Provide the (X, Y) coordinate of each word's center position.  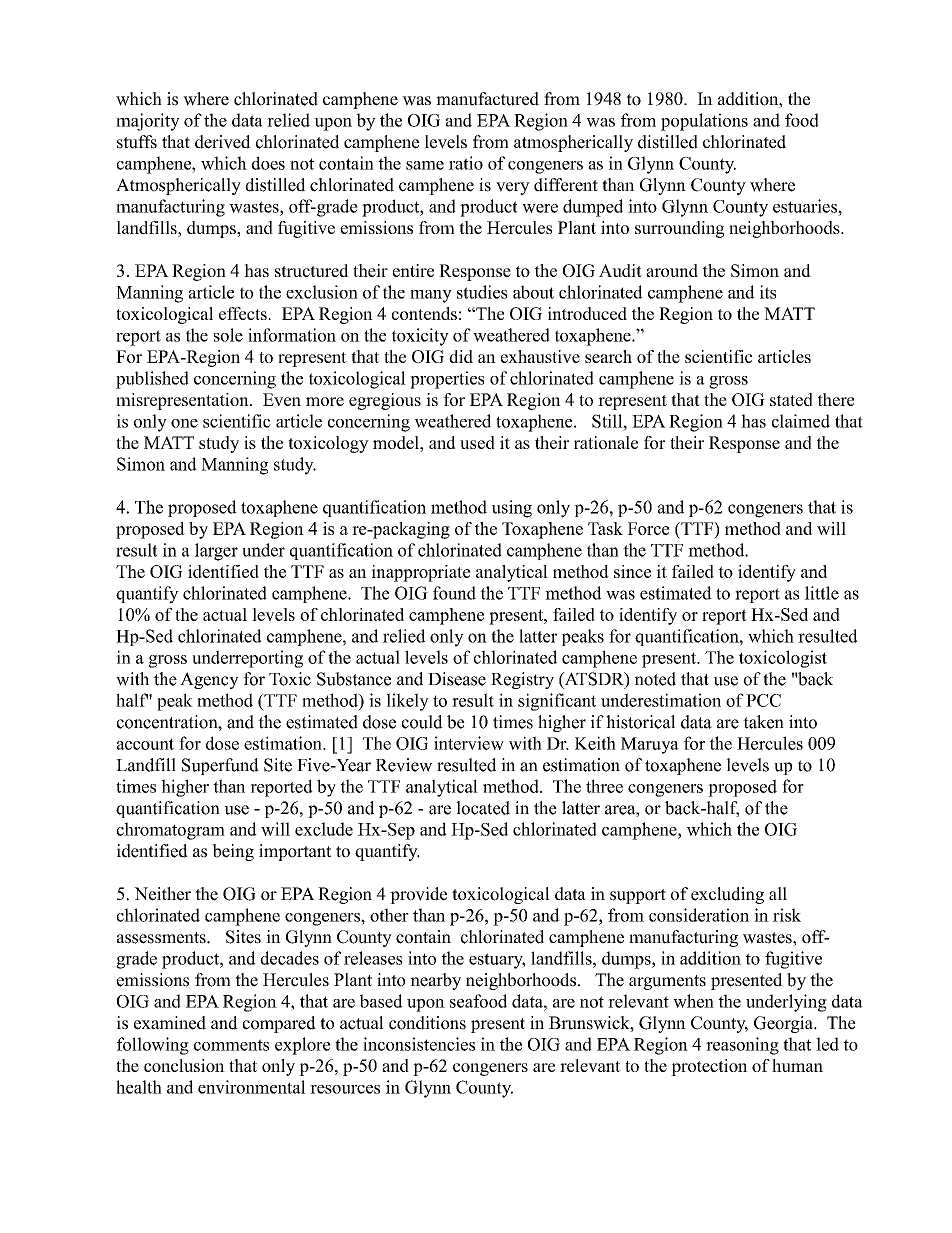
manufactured (487, 99)
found (454, 593)
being (233, 852)
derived (223, 142)
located (483, 808)
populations (704, 122)
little (822, 593)
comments (231, 1045)
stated (791, 399)
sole (228, 335)
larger (216, 552)
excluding (727, 895)
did (461, 356)
